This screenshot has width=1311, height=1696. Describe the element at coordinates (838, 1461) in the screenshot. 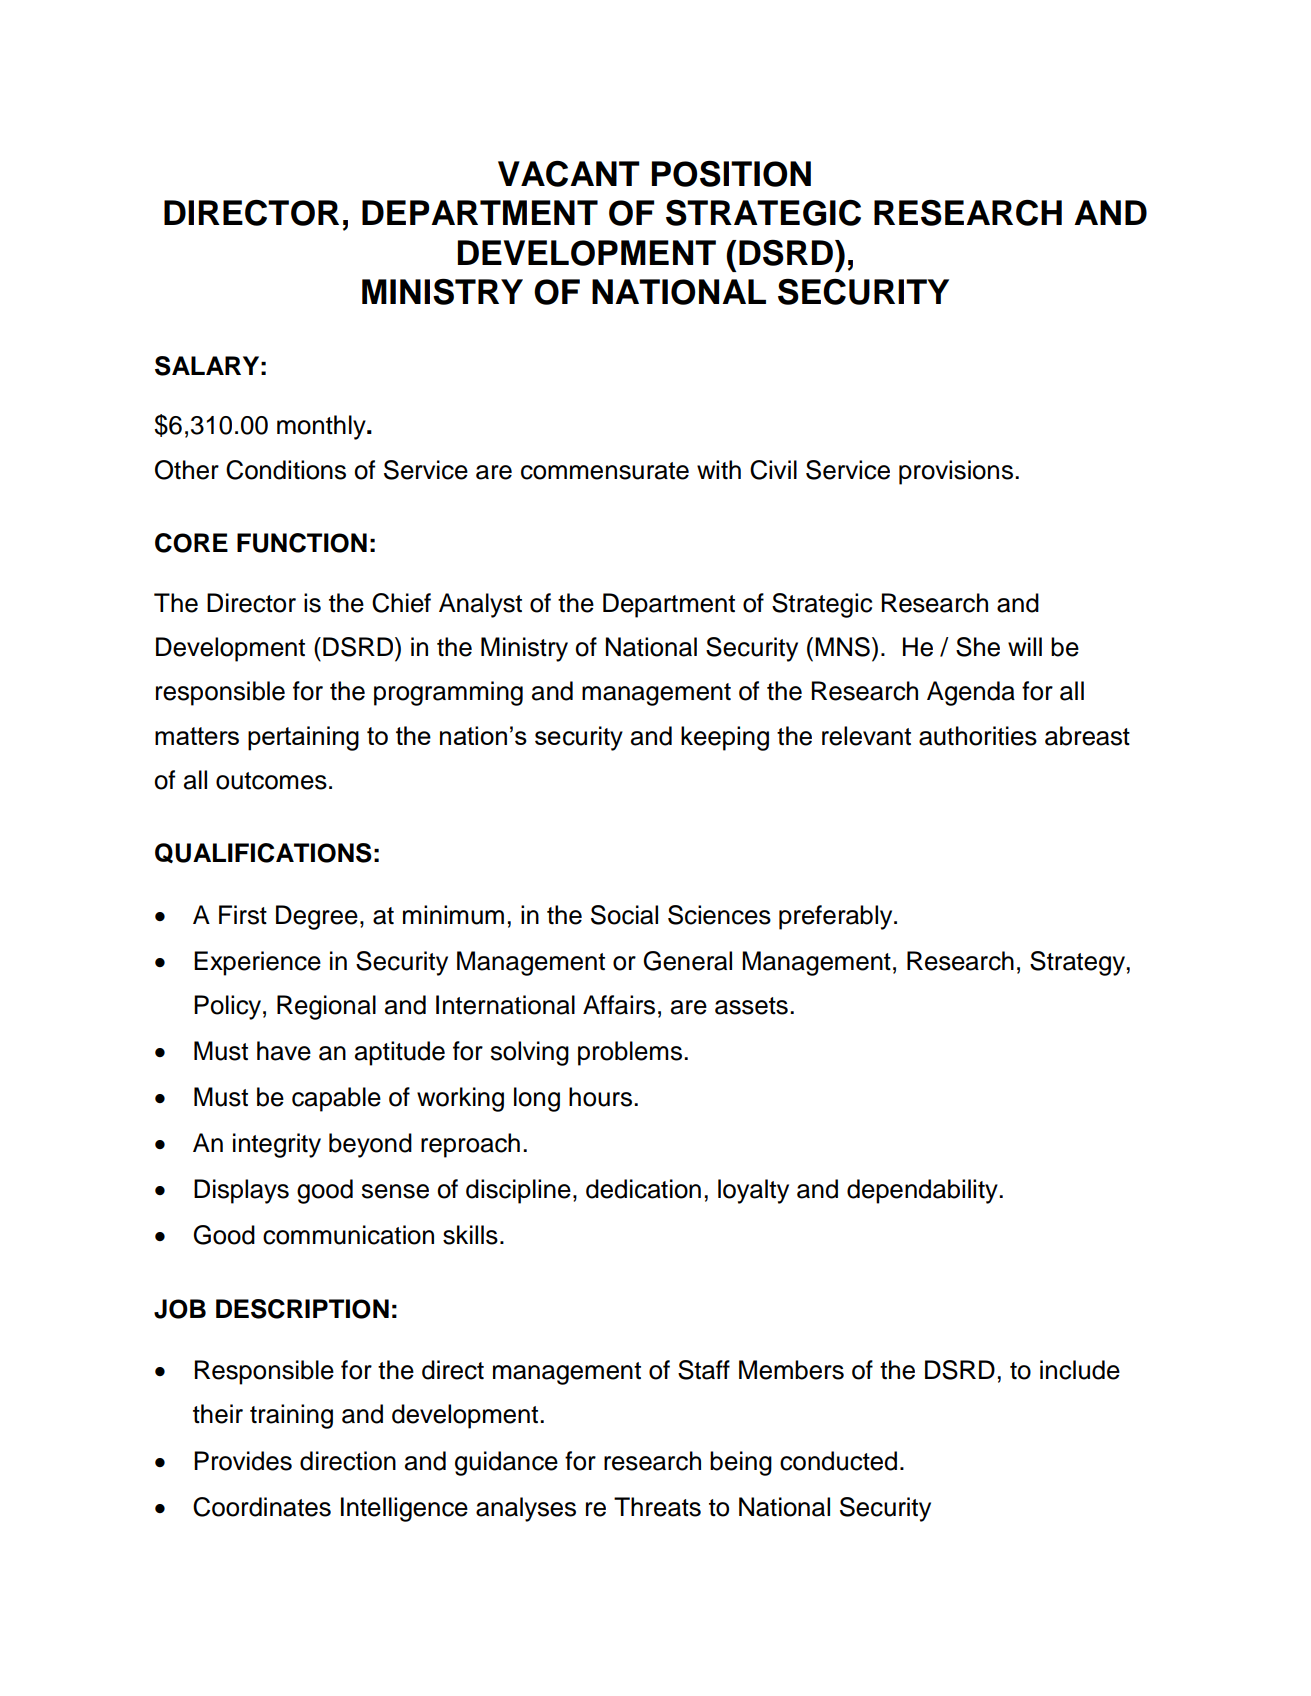

I see `conducted` at that location.
